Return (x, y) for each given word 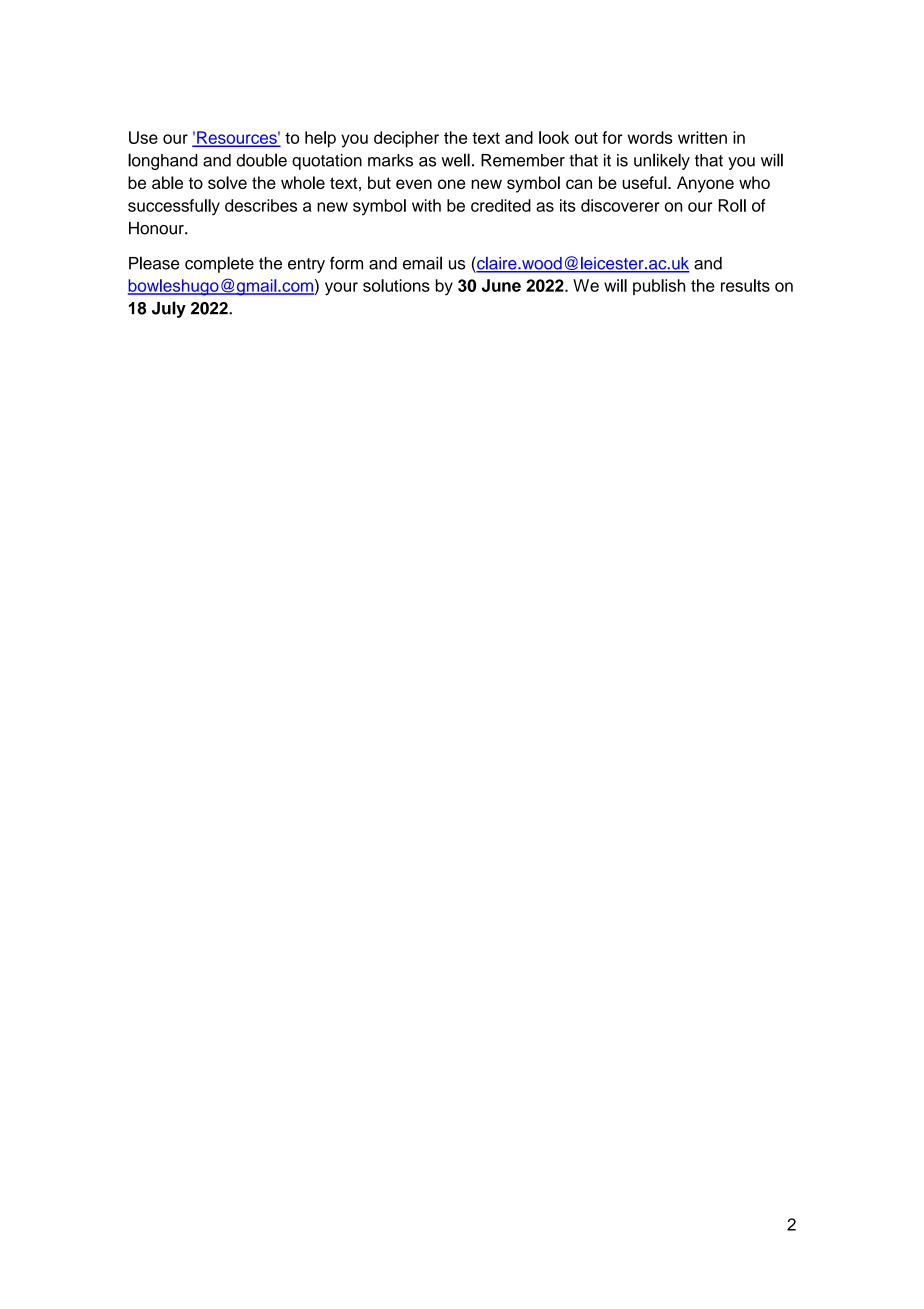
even (414, 184)
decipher (406, 139)
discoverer (620, 205)
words (650, 137)
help (320, 139)
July (169, 309)
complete (219, 264)
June (501, 285)
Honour (157, 228)
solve (227, 182)
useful (645, 182)
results (745, 285)
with (426, 205)
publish (659, 287)
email (422, 263)
